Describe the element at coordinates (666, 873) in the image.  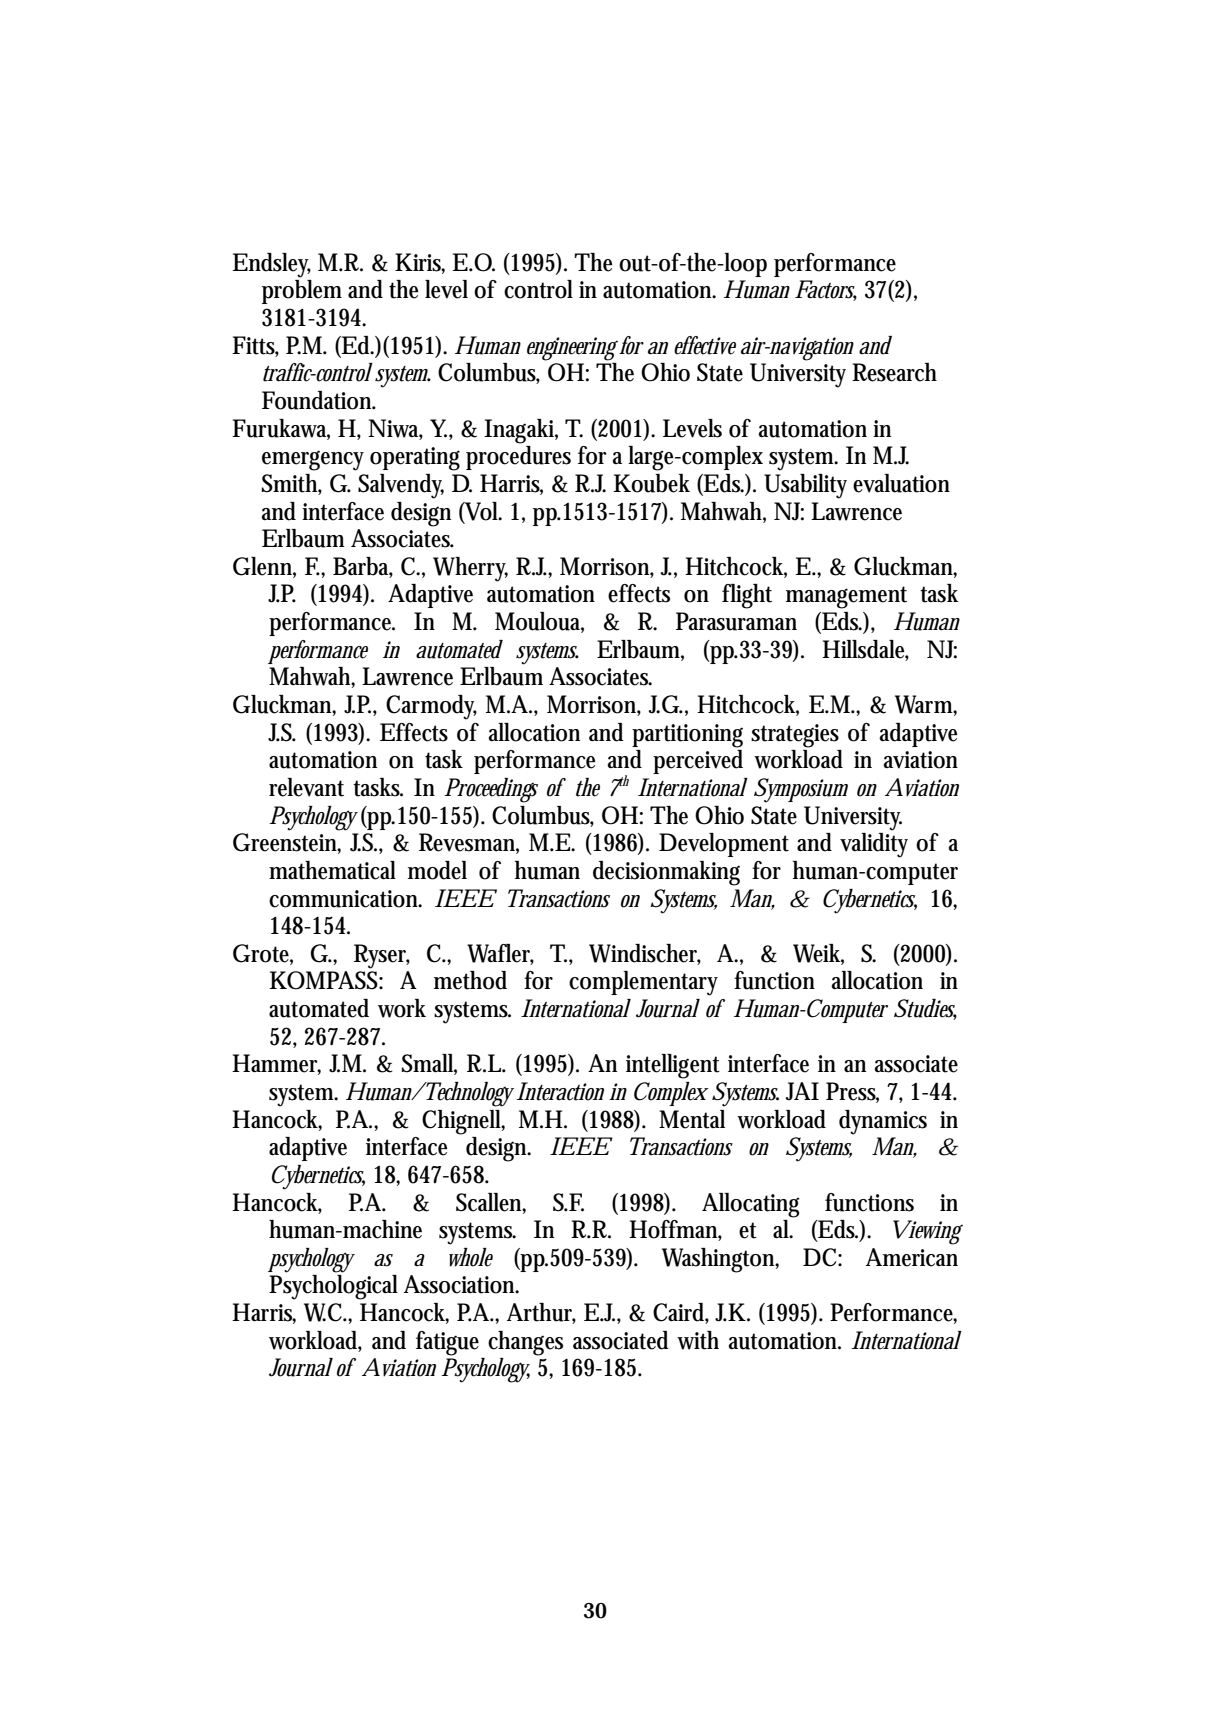
I see `decisionmaking` at that location.
